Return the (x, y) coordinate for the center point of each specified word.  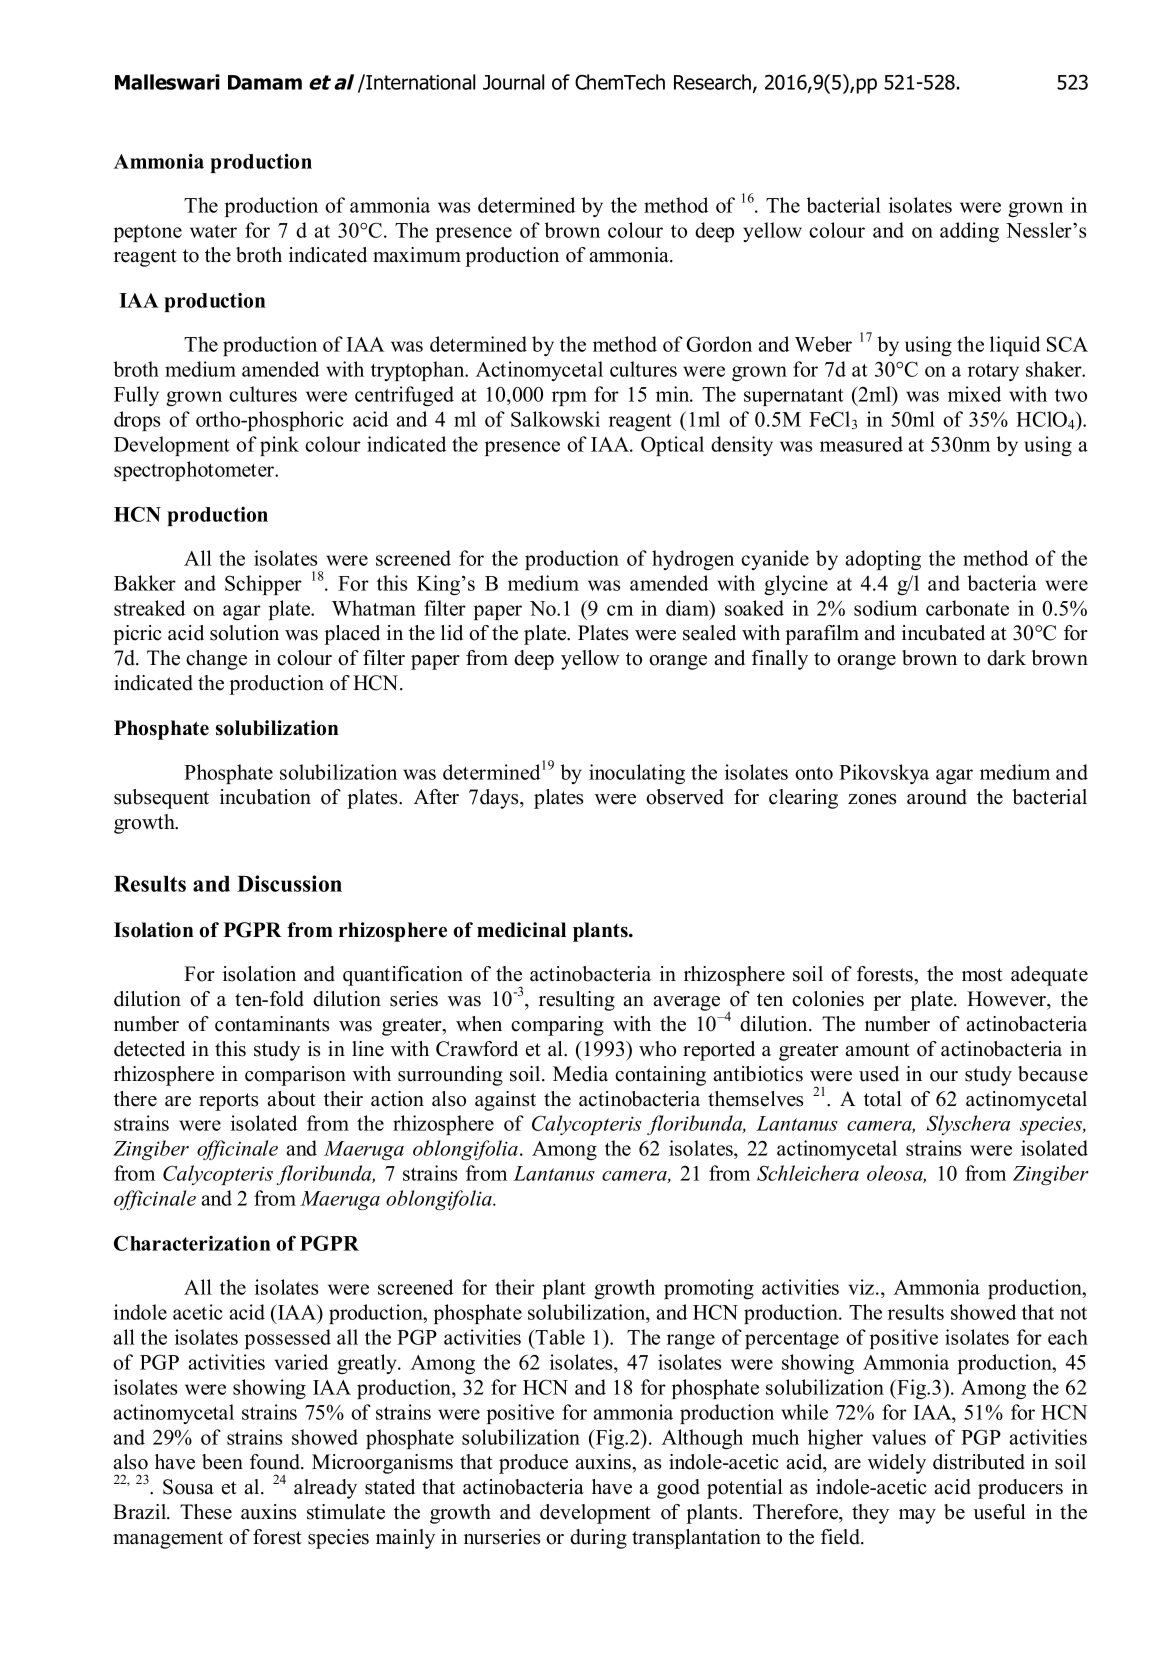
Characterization (192, 1243)
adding (969, 232)
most (982, 975)
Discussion (289, 883)
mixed (974, 394)
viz (862, 1287)
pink (279, 446)
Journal (513, 82)
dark (1006, 658)
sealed (709, 633)
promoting (709, 1289)
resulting (577, 1001)
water (213, 231)
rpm (569, 398)
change (216, 660)
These (206, 1512)
